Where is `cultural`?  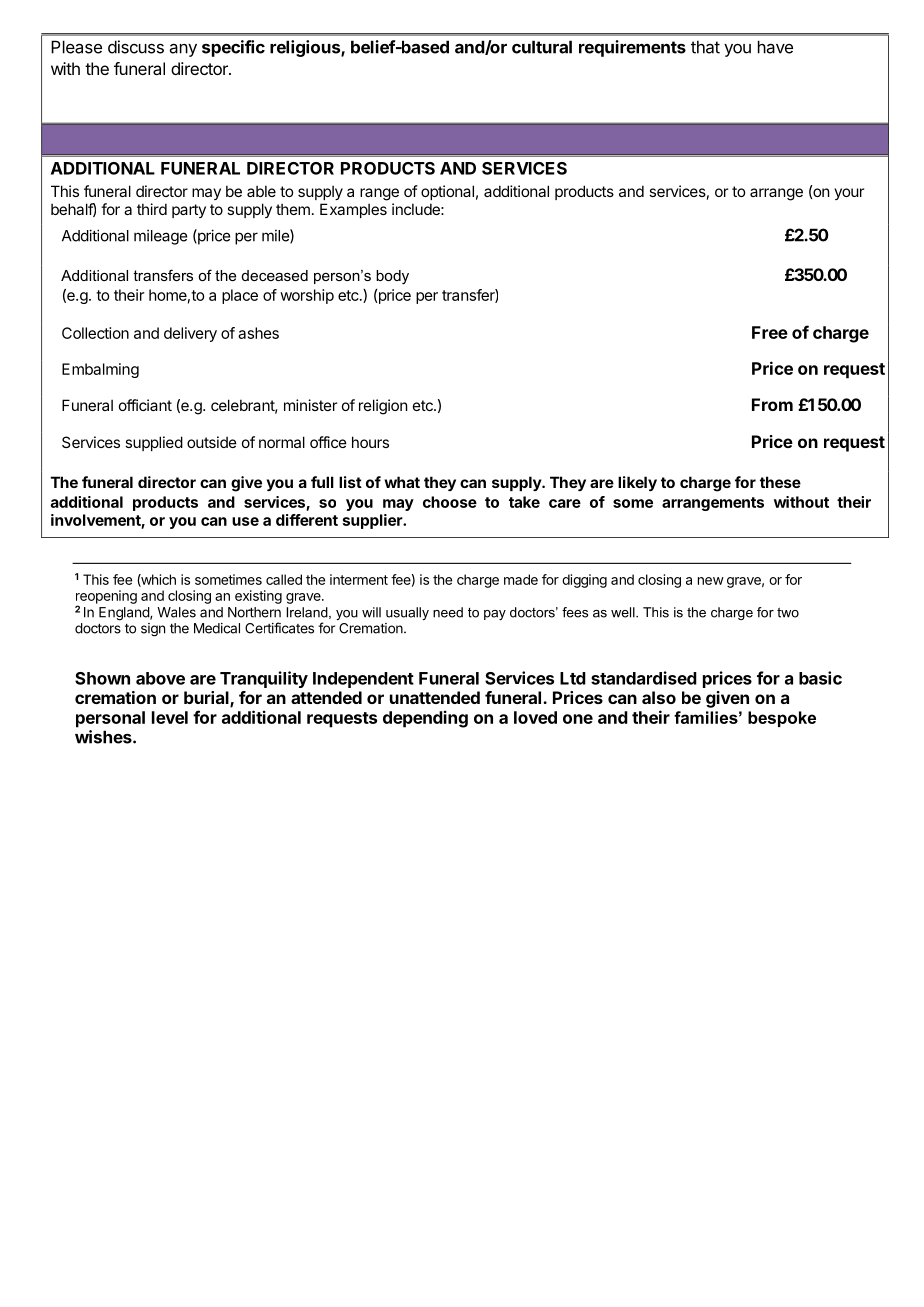
cultural is located at coordinates (542, 47).
